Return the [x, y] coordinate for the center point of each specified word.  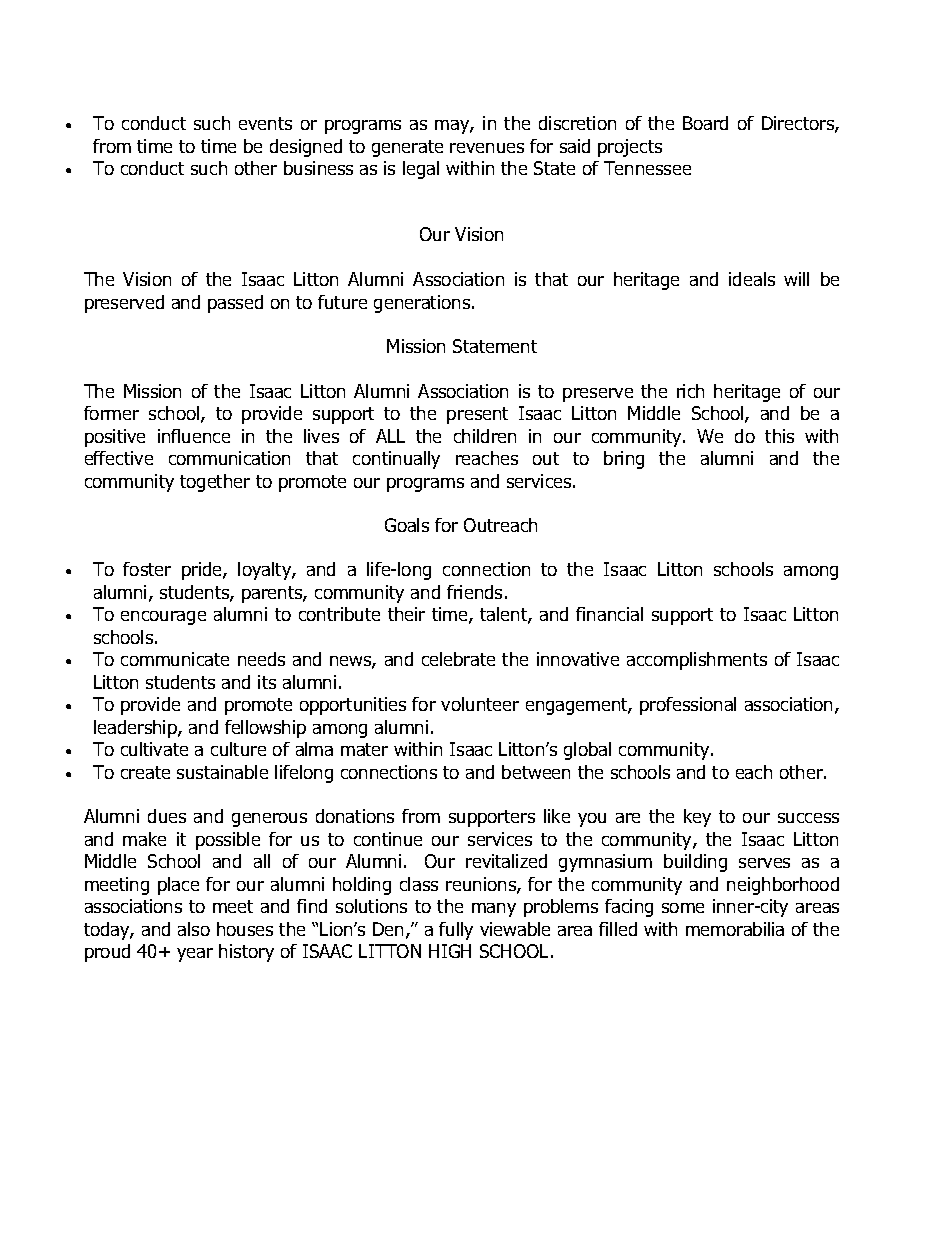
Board [705, 123]
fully [456, 931]
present [477, 415]
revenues [487, 148]
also [194, 929]
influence [194, 436]
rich [690, 391]
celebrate [458, 659]
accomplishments [697, 661]
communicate [175, 659]
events [265, 123]
